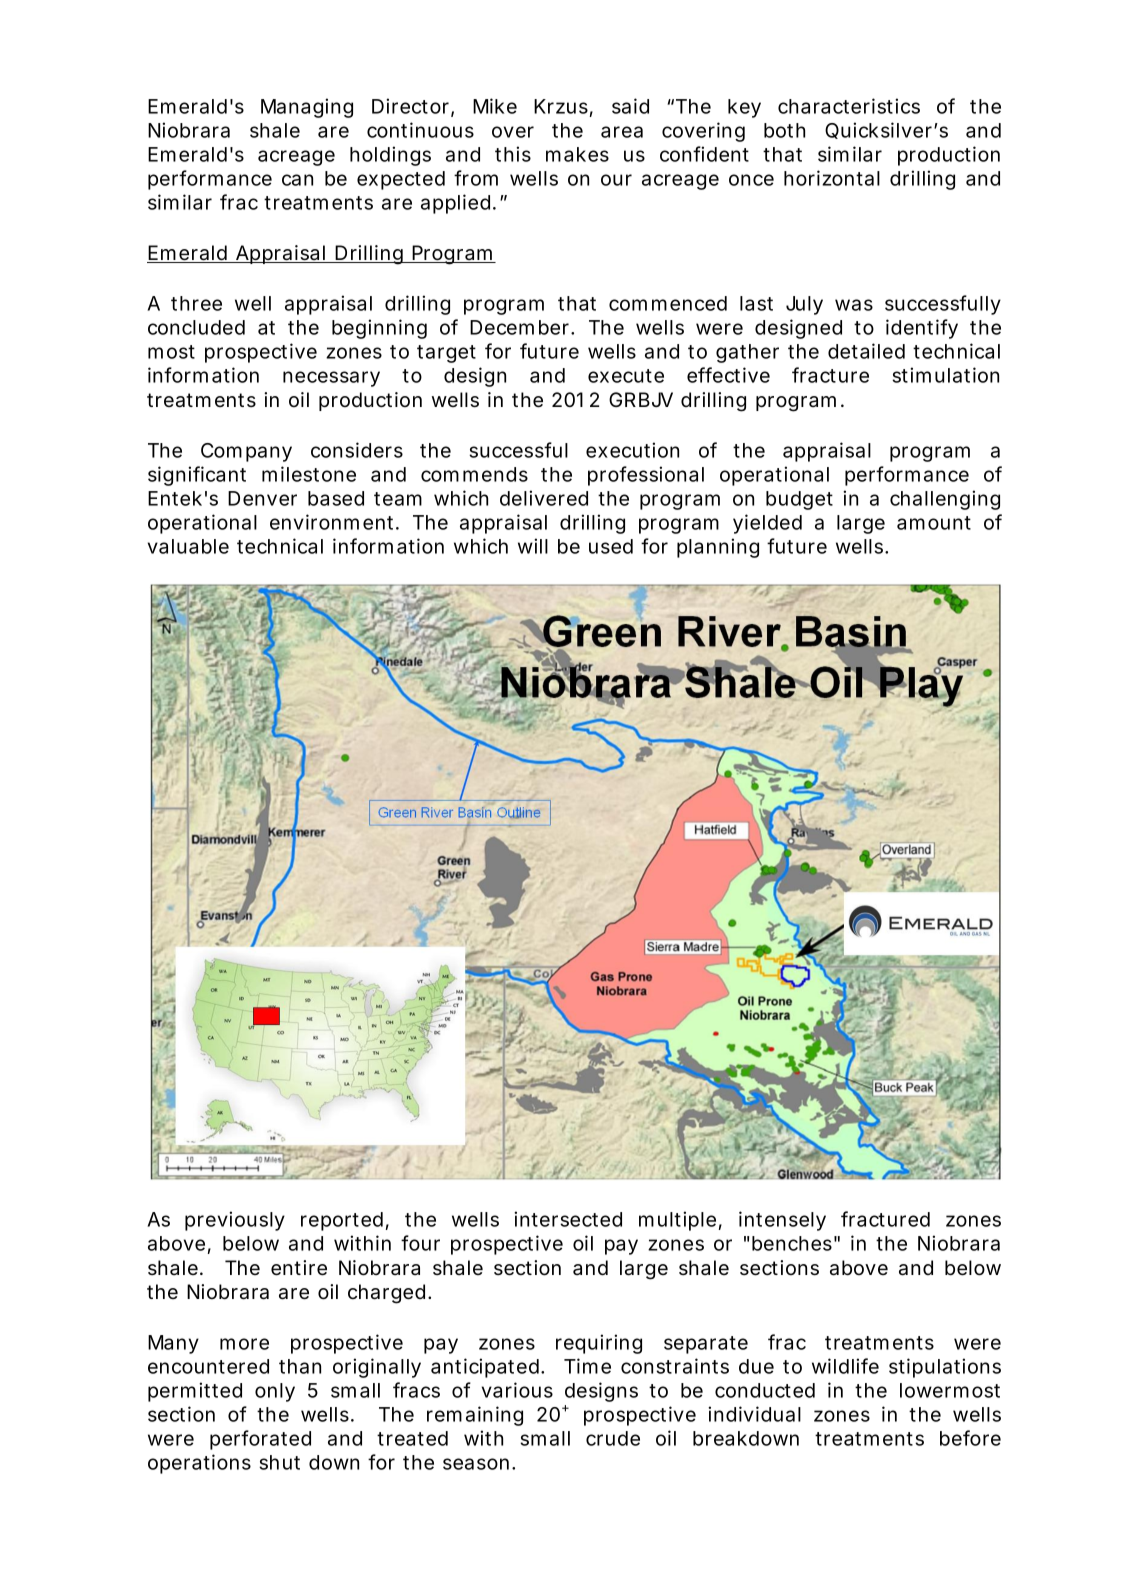  I want to click on amount, so click(934, 523).
